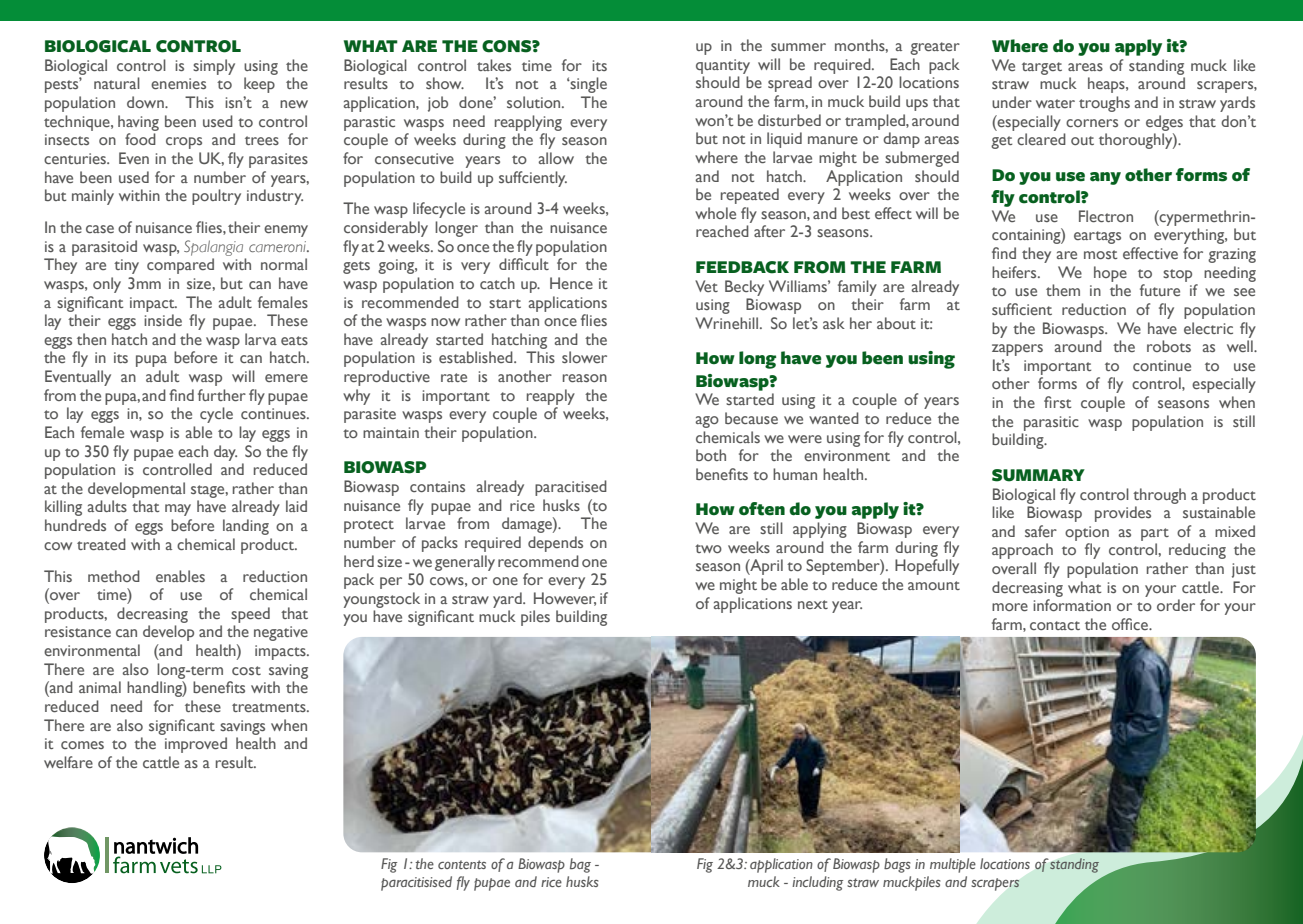 Image resolution: width=1303 pixels, height=924 pixels. What do you see at coordinates (214, 67) in the document?
I see `simply` at bounding box center [214, 67].
